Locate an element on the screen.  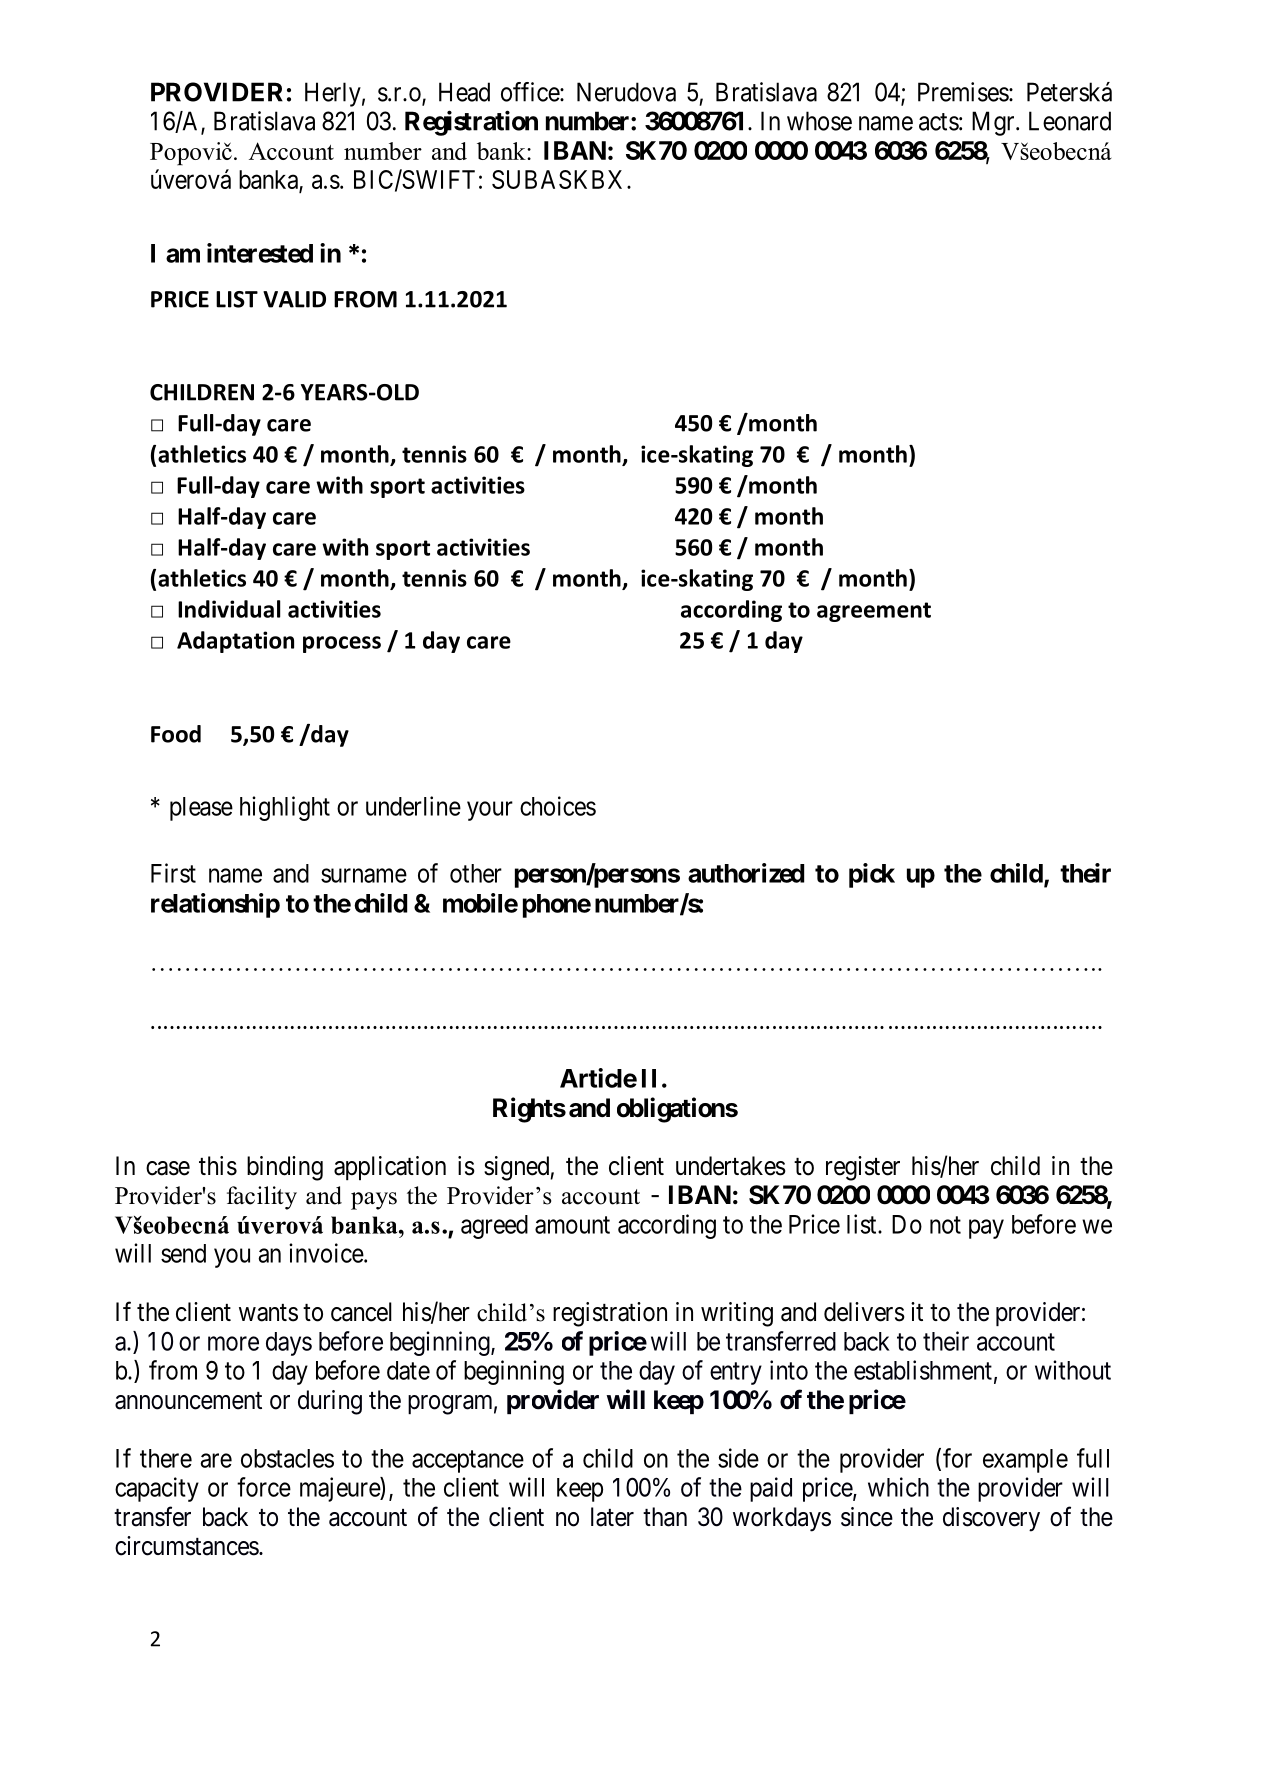
your is located at coordinates (490, 811).
